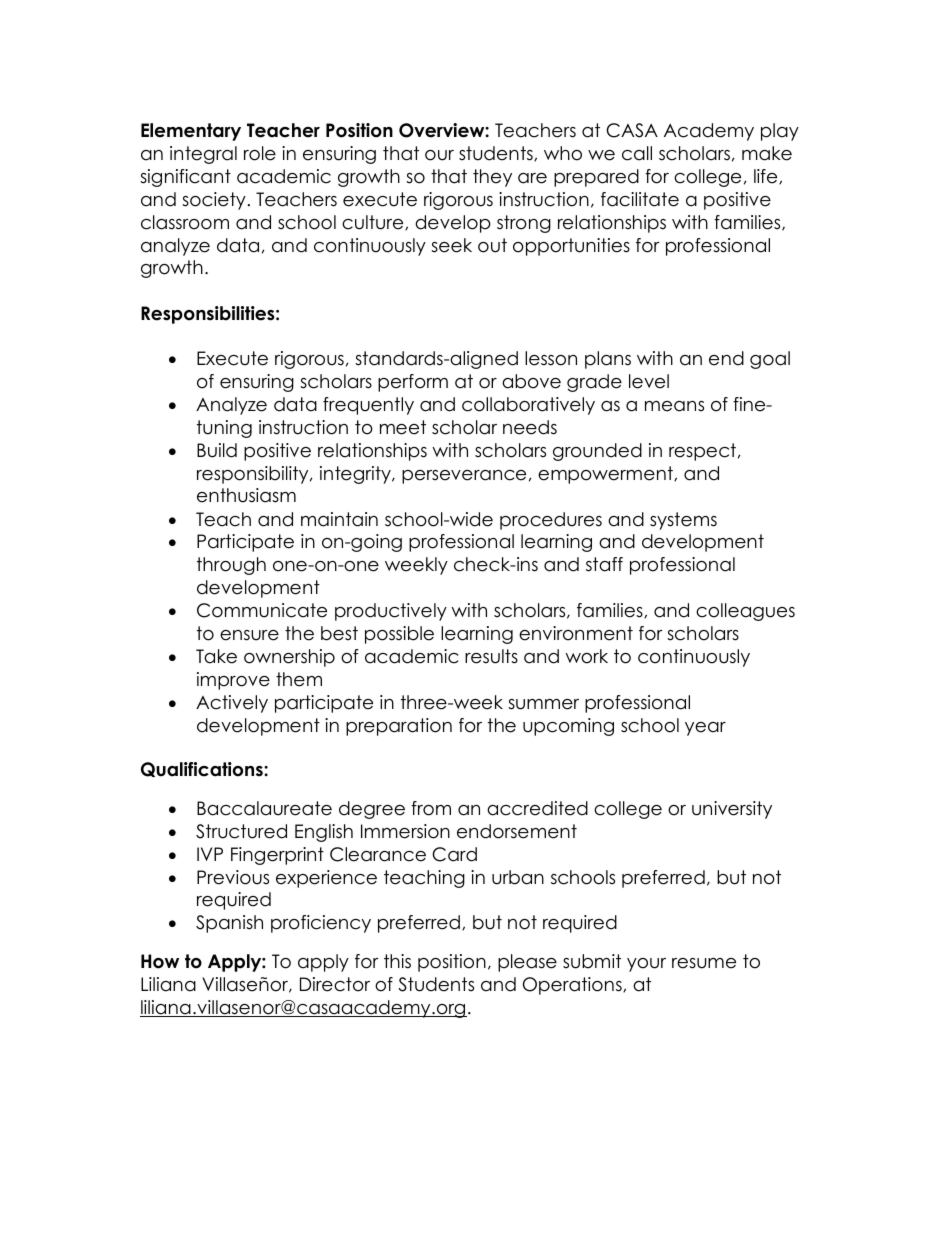 The width and height of the page is (952, 1233). What do you see at coordinates (492, 178) in the page?
I see `they` at bounding box center [492, 178].
